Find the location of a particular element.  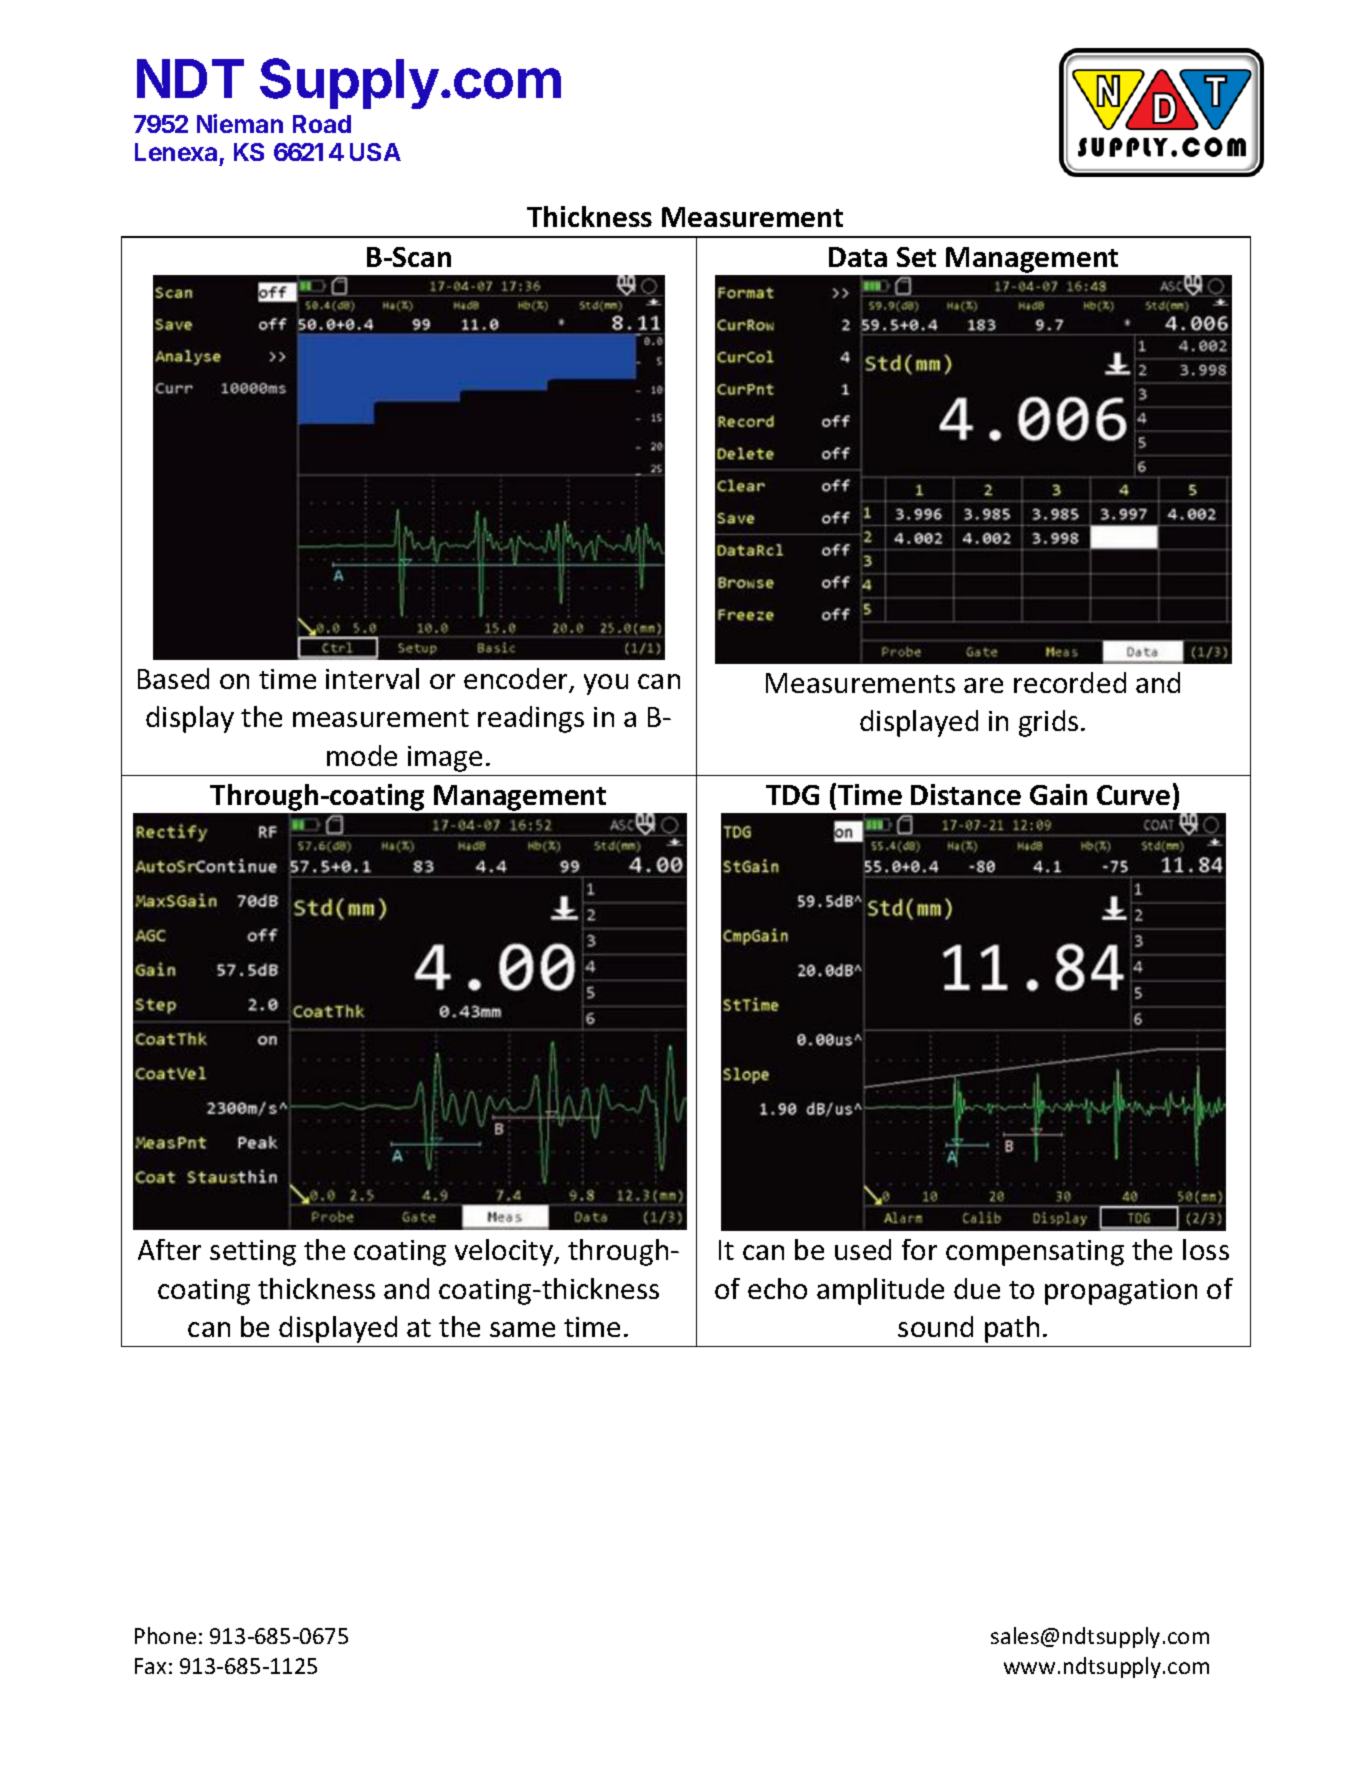

propagation is located at coordinates (1121, 1292).
